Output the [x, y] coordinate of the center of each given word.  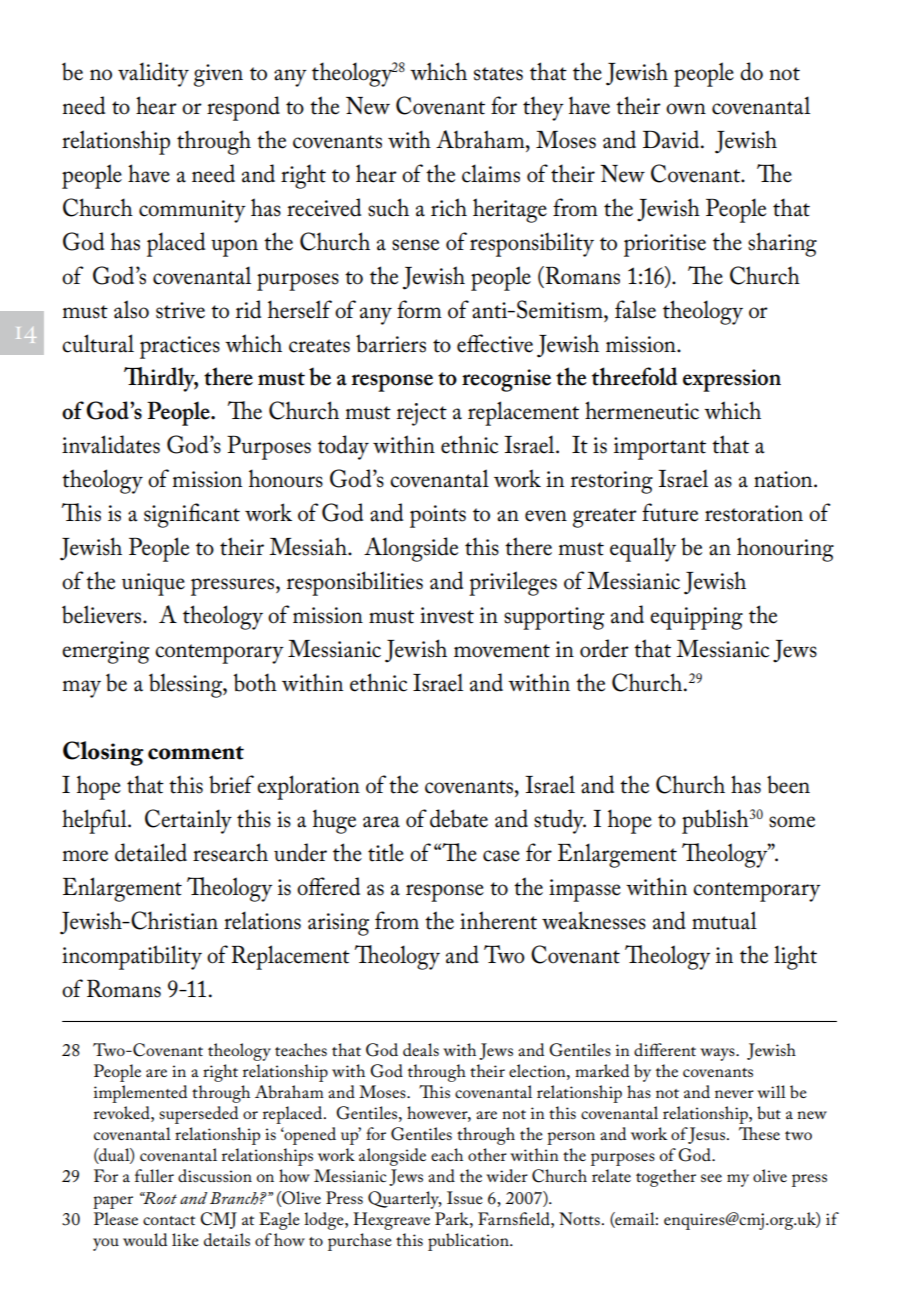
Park [453, 1218]
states [498, 74]
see [711, 1178]
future [670, 512]
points [438, 516]
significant [192, 515]
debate [459, 818]
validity [153, 74]
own [686, 109]
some [792, 822]
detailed [151, 852]
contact [169, 1220]
